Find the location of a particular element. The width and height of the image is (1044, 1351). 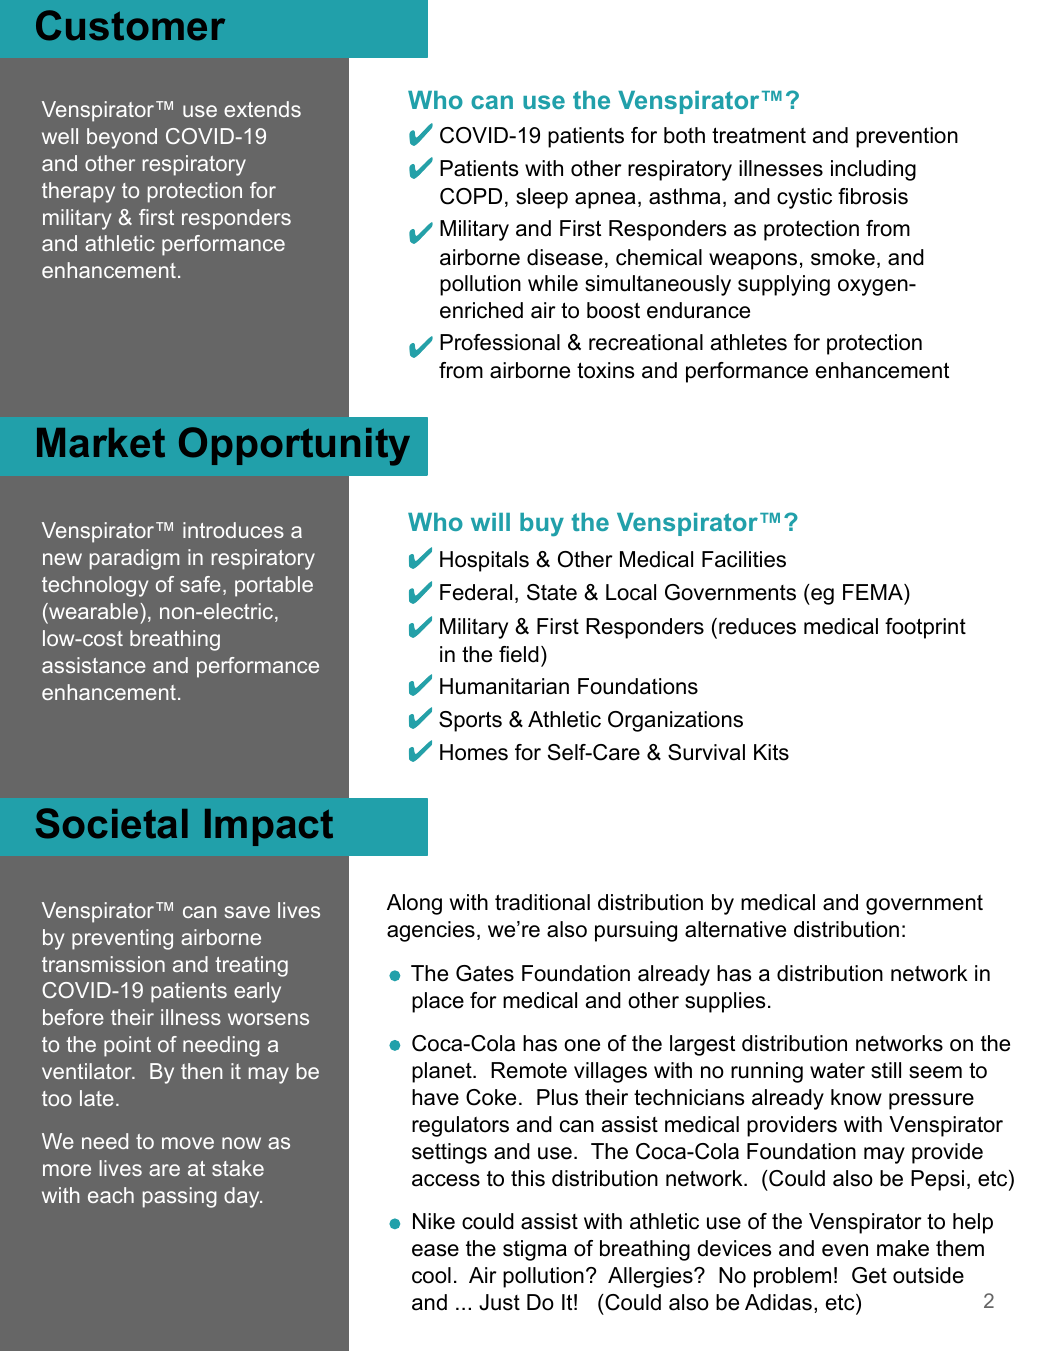

passing is located at coordinates (180, 1197).
